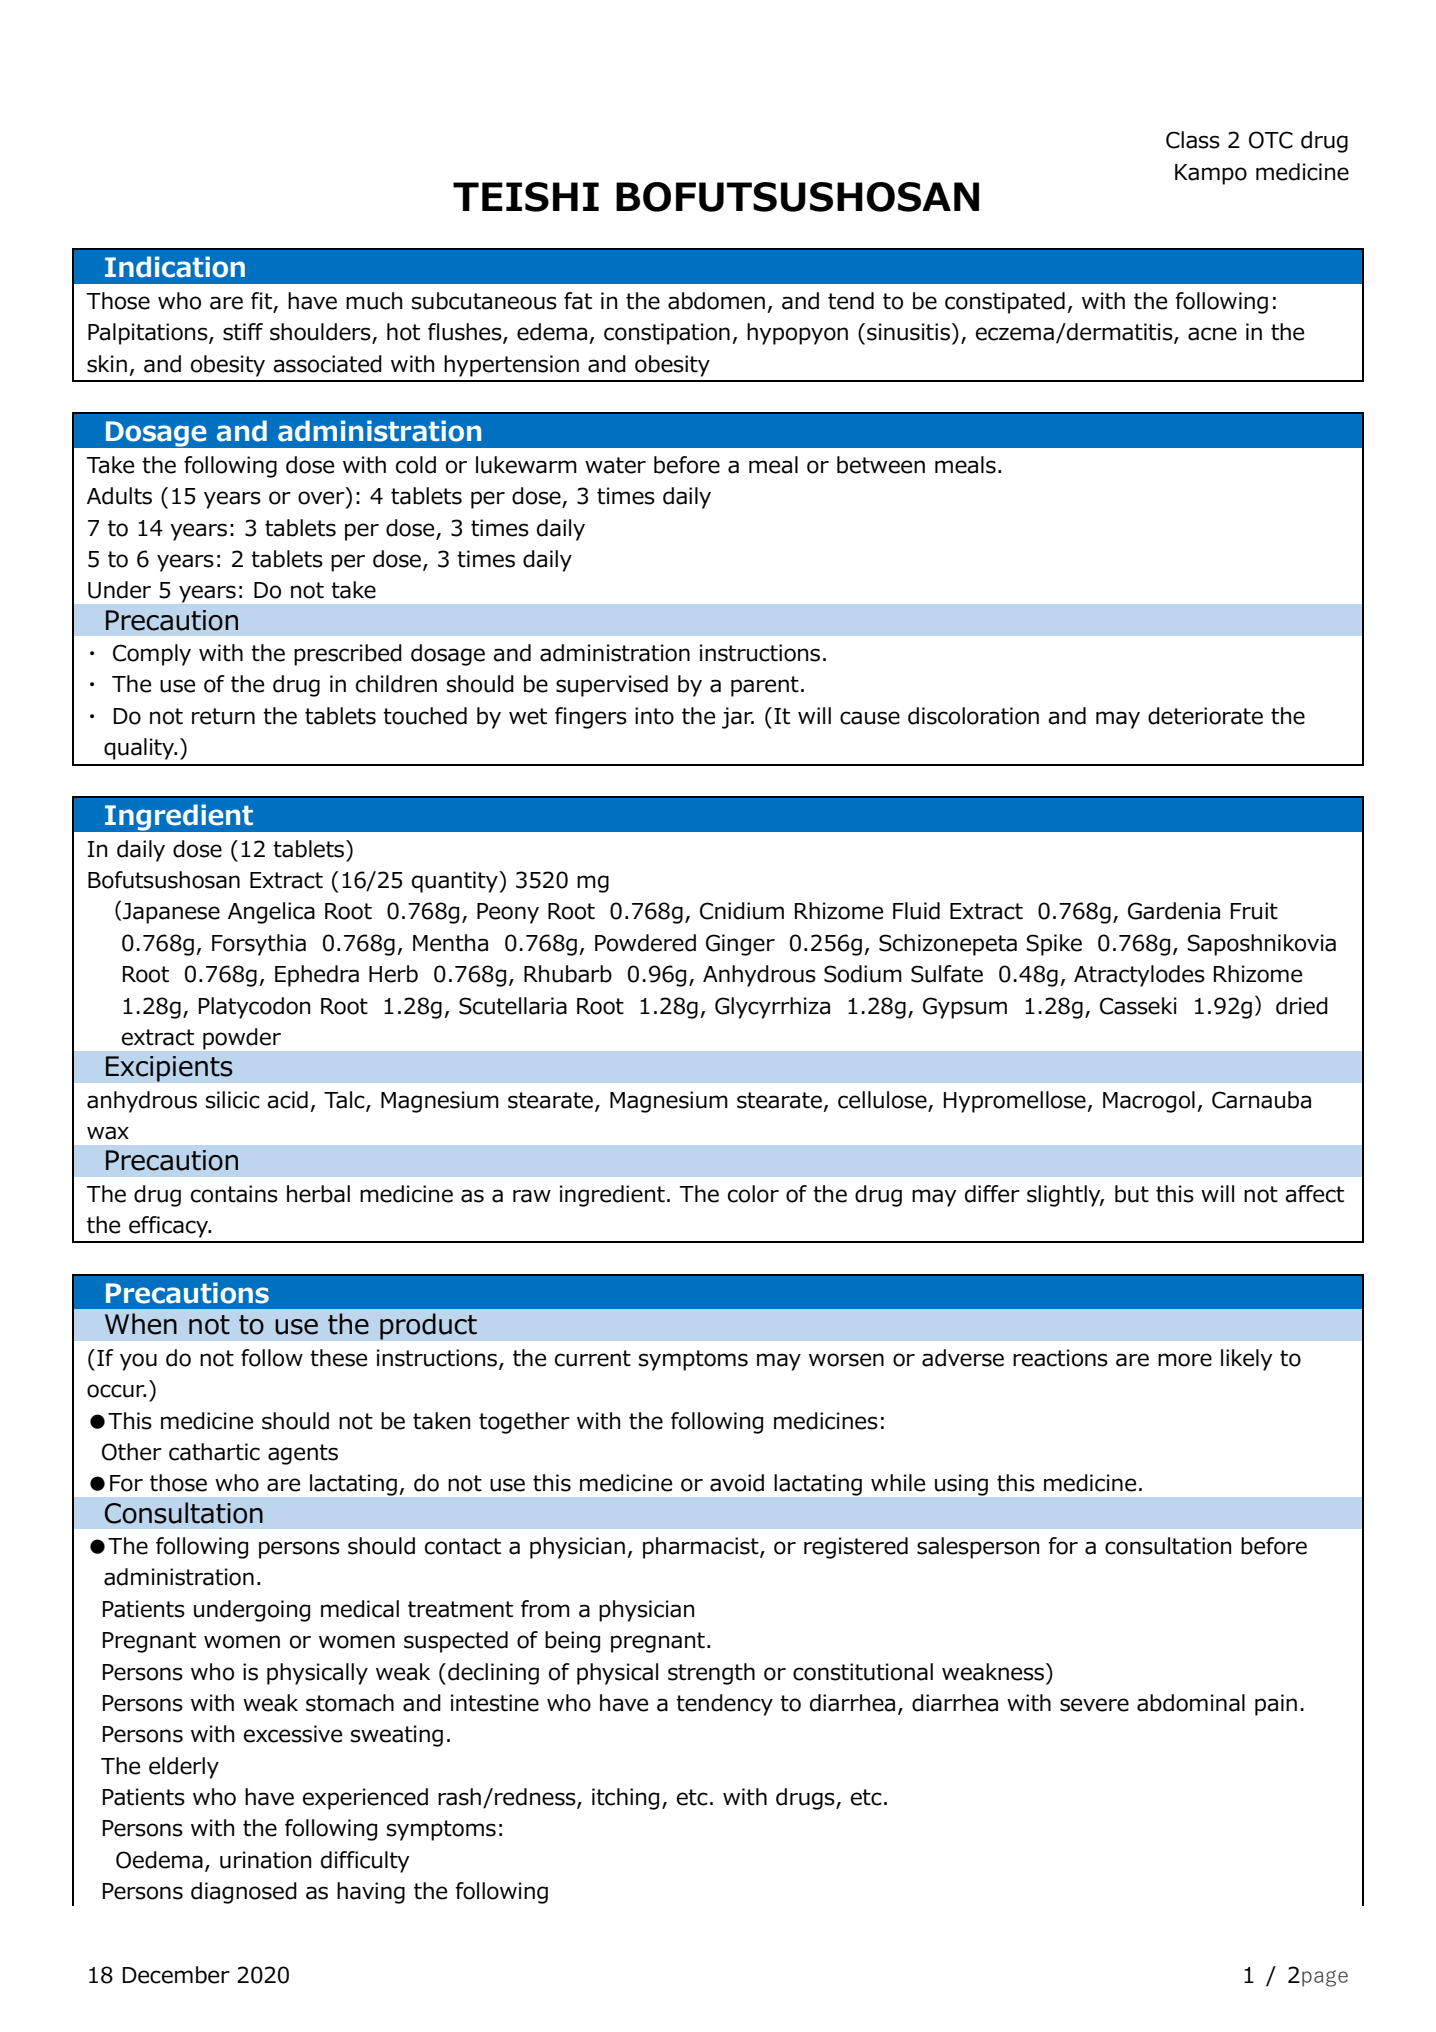 The height and width of the screenshot is (2032, 1436). Describe the element at coordinates (1193, 140) in the screenshot. I see `Class` at that location.
